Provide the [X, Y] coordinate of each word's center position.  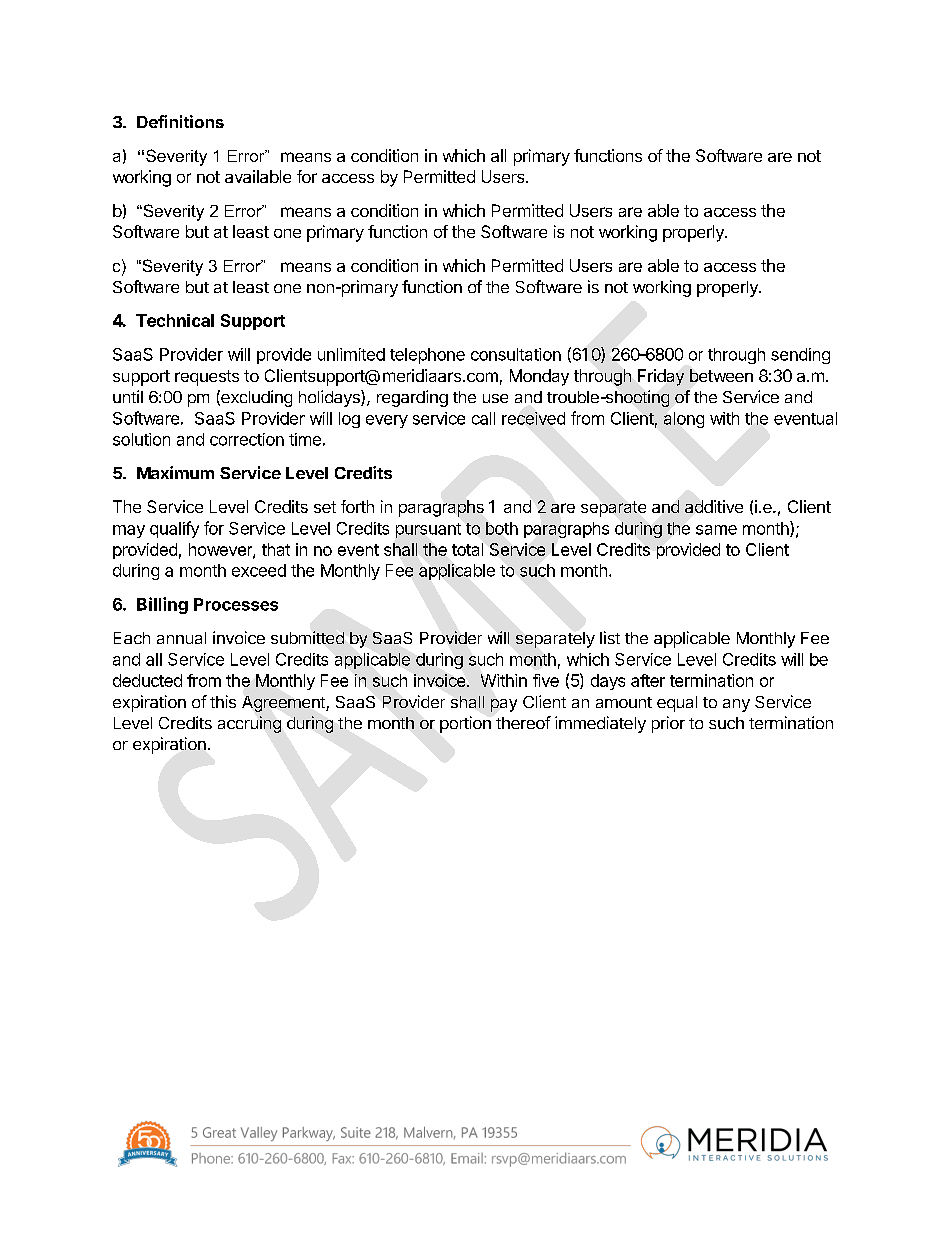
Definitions [180, 121]
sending [800, 356]
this [223, 701]
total [467, 549]
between [721, 375]
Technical [175, 320]
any [736, 705]
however [221, 550]
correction [247, 439]
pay [504, 705]
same [716, 530]
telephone [427, 356]
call [483, 418]
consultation [516, 354]
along [684, 420]
